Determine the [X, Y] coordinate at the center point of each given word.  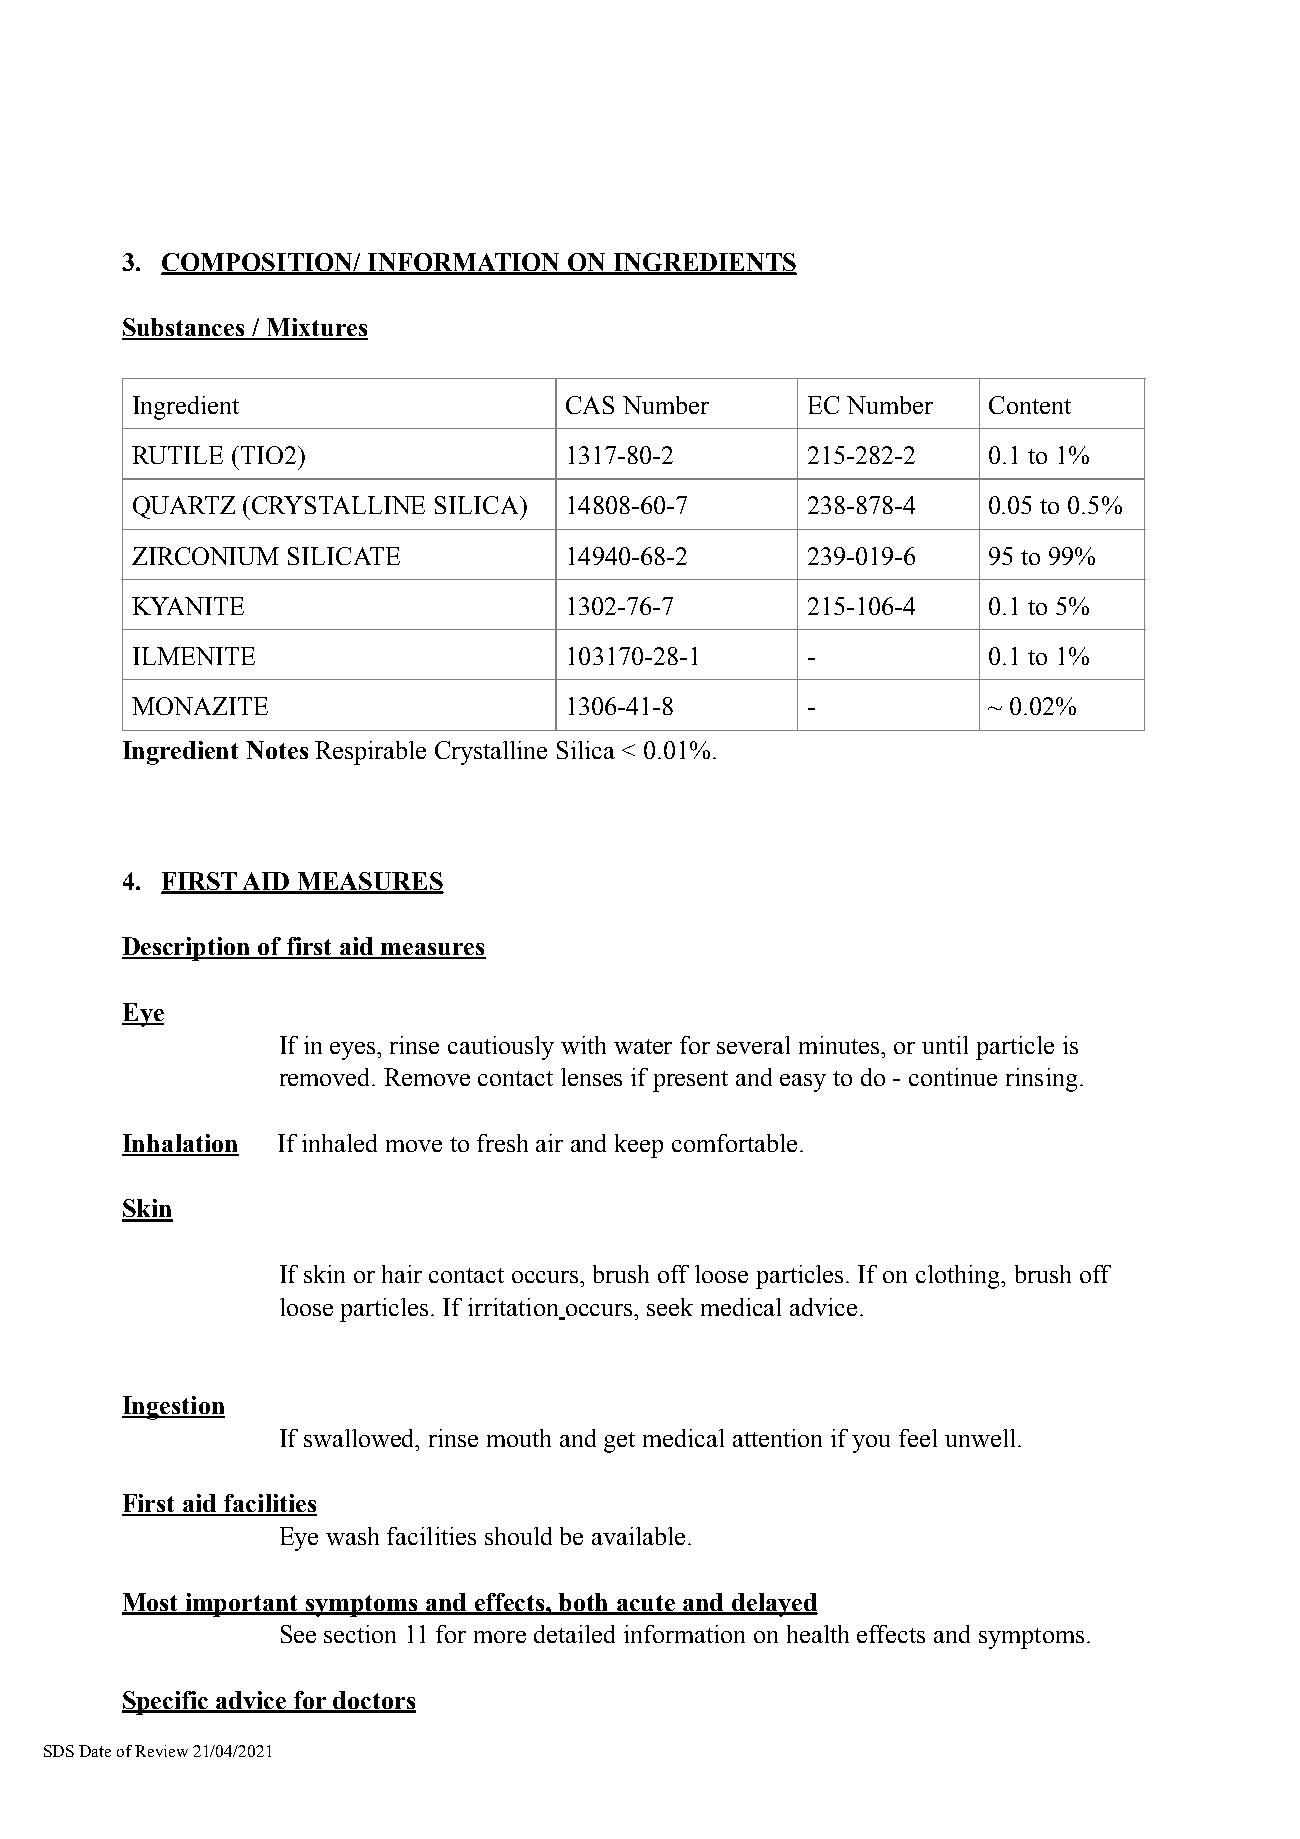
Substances [184, 328]
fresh [502, 1143]
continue [953, 1077]
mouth [519, 1438]
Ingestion [173, 1408]
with [583, 1045]
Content [1030, 405]
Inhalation [180, 1144]
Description [187, 949]
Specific [166, 1703]
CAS [590, 405]
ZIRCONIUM [205, 556]
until [945, 1045]
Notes [277, 750]
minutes [840, 1045]
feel [918, 1438]
